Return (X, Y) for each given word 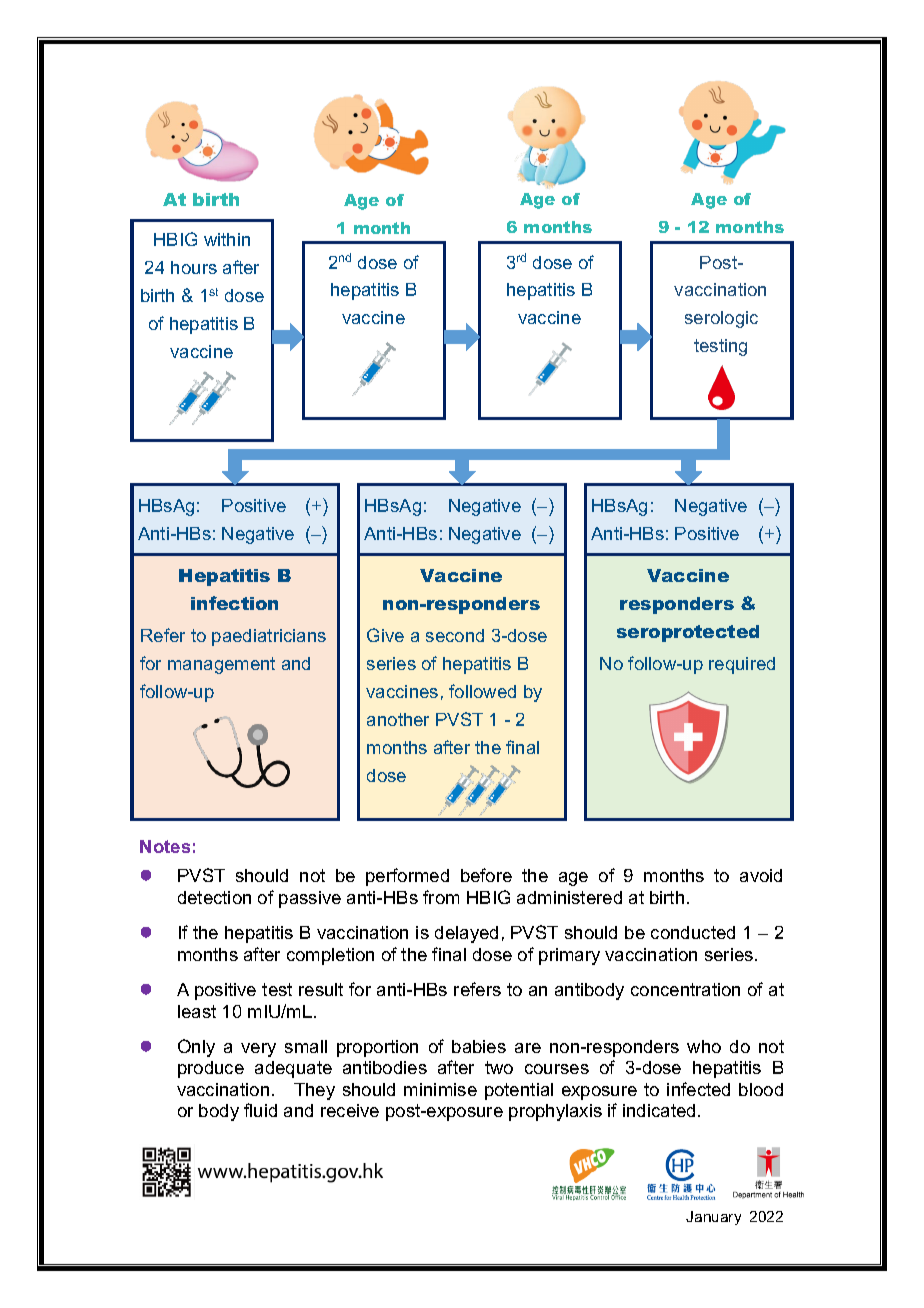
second (455, 635)
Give (385, 635)
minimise (440, 1089)
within (227, 239)
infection (234, 603)
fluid (260, 1110)
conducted (693, 932)
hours (194, 267)
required (742, 665)
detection (214, 897)
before (486, 875)
